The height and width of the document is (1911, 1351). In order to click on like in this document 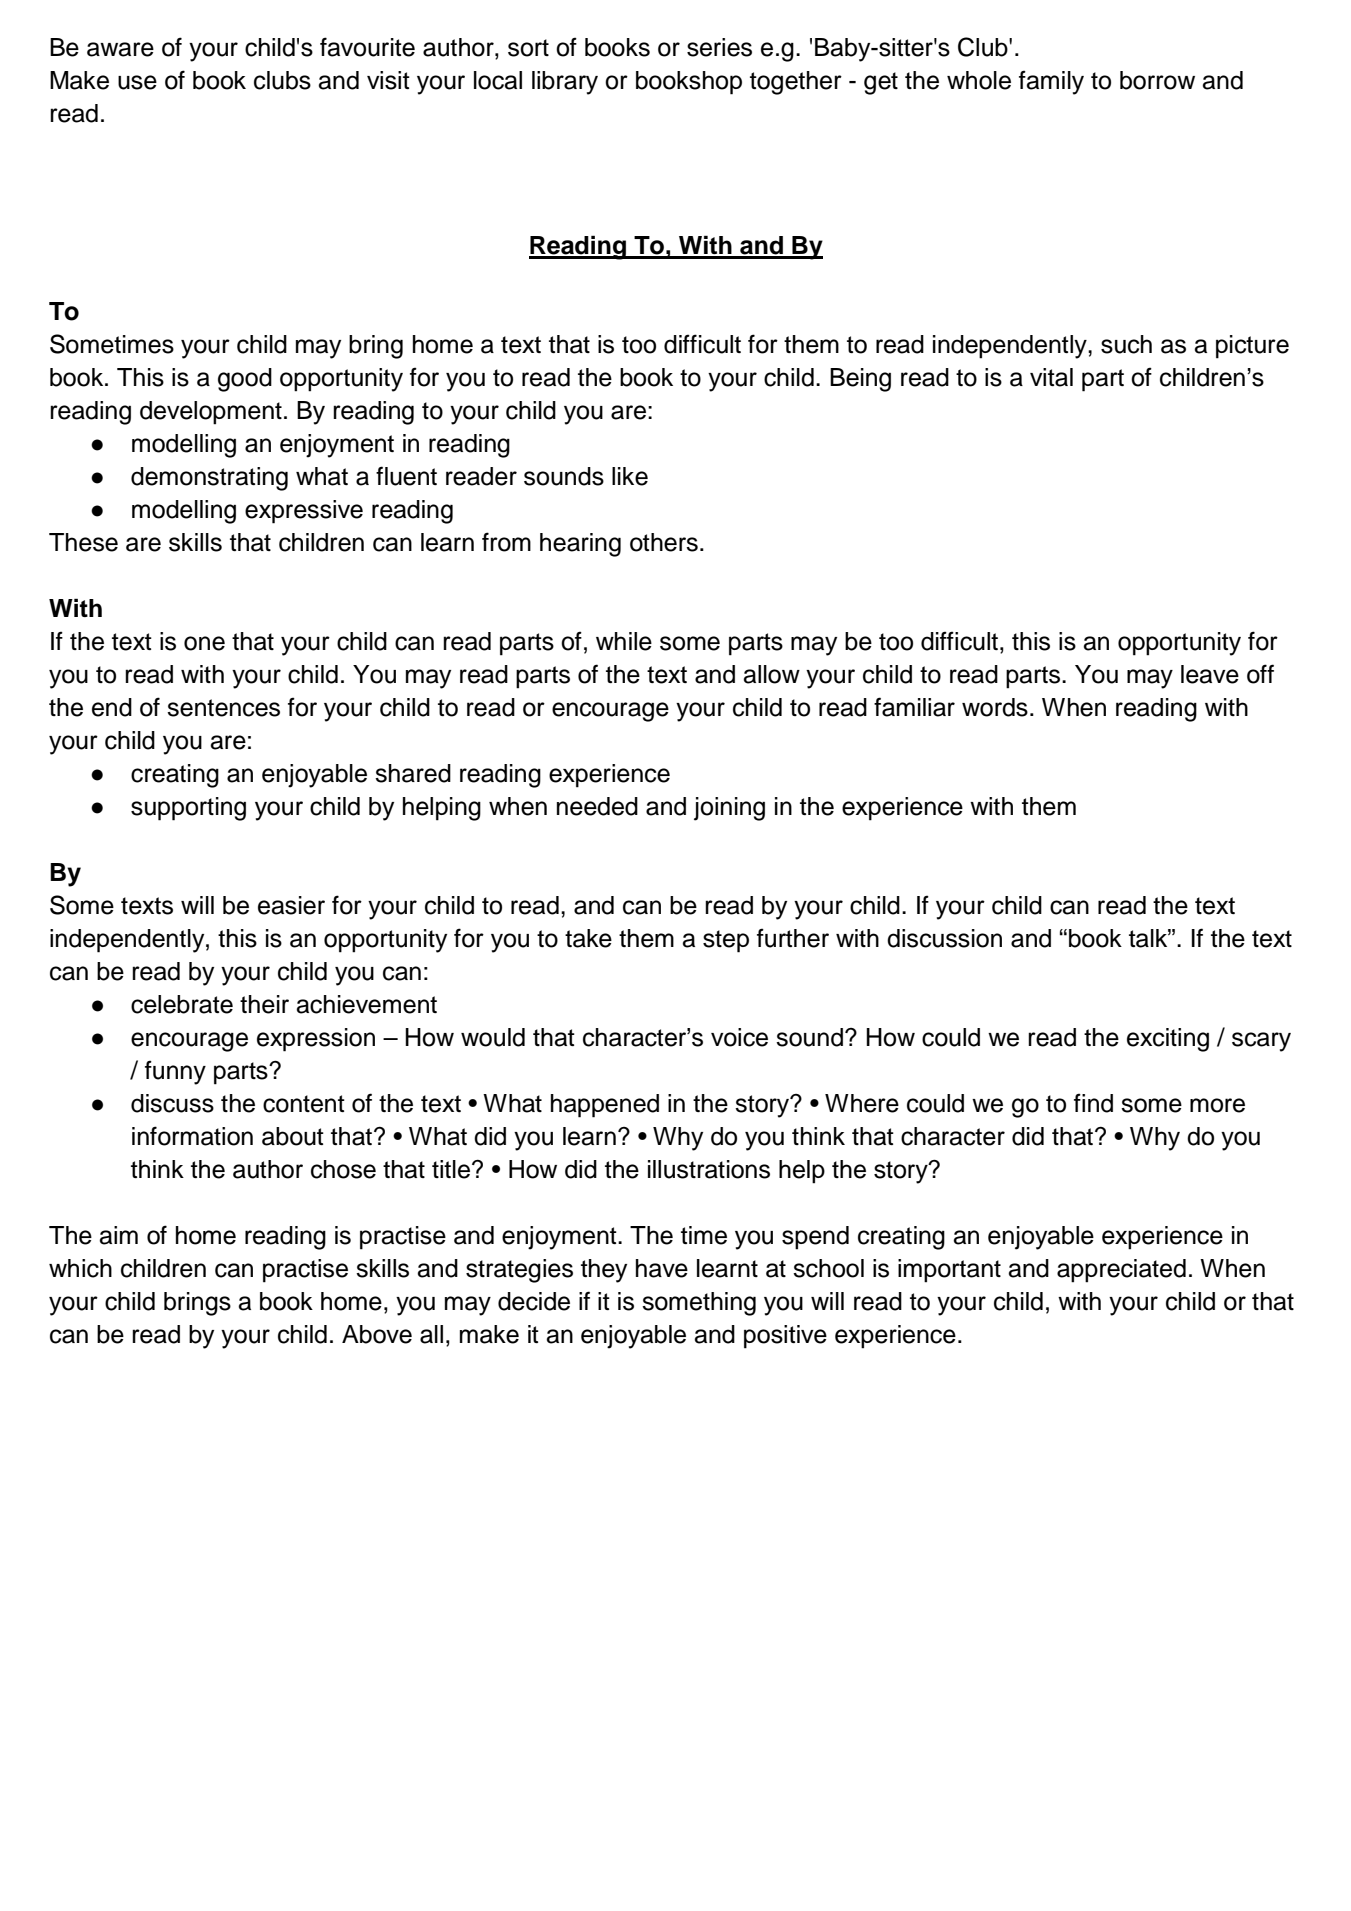, I will do `click(630, 476)`.
